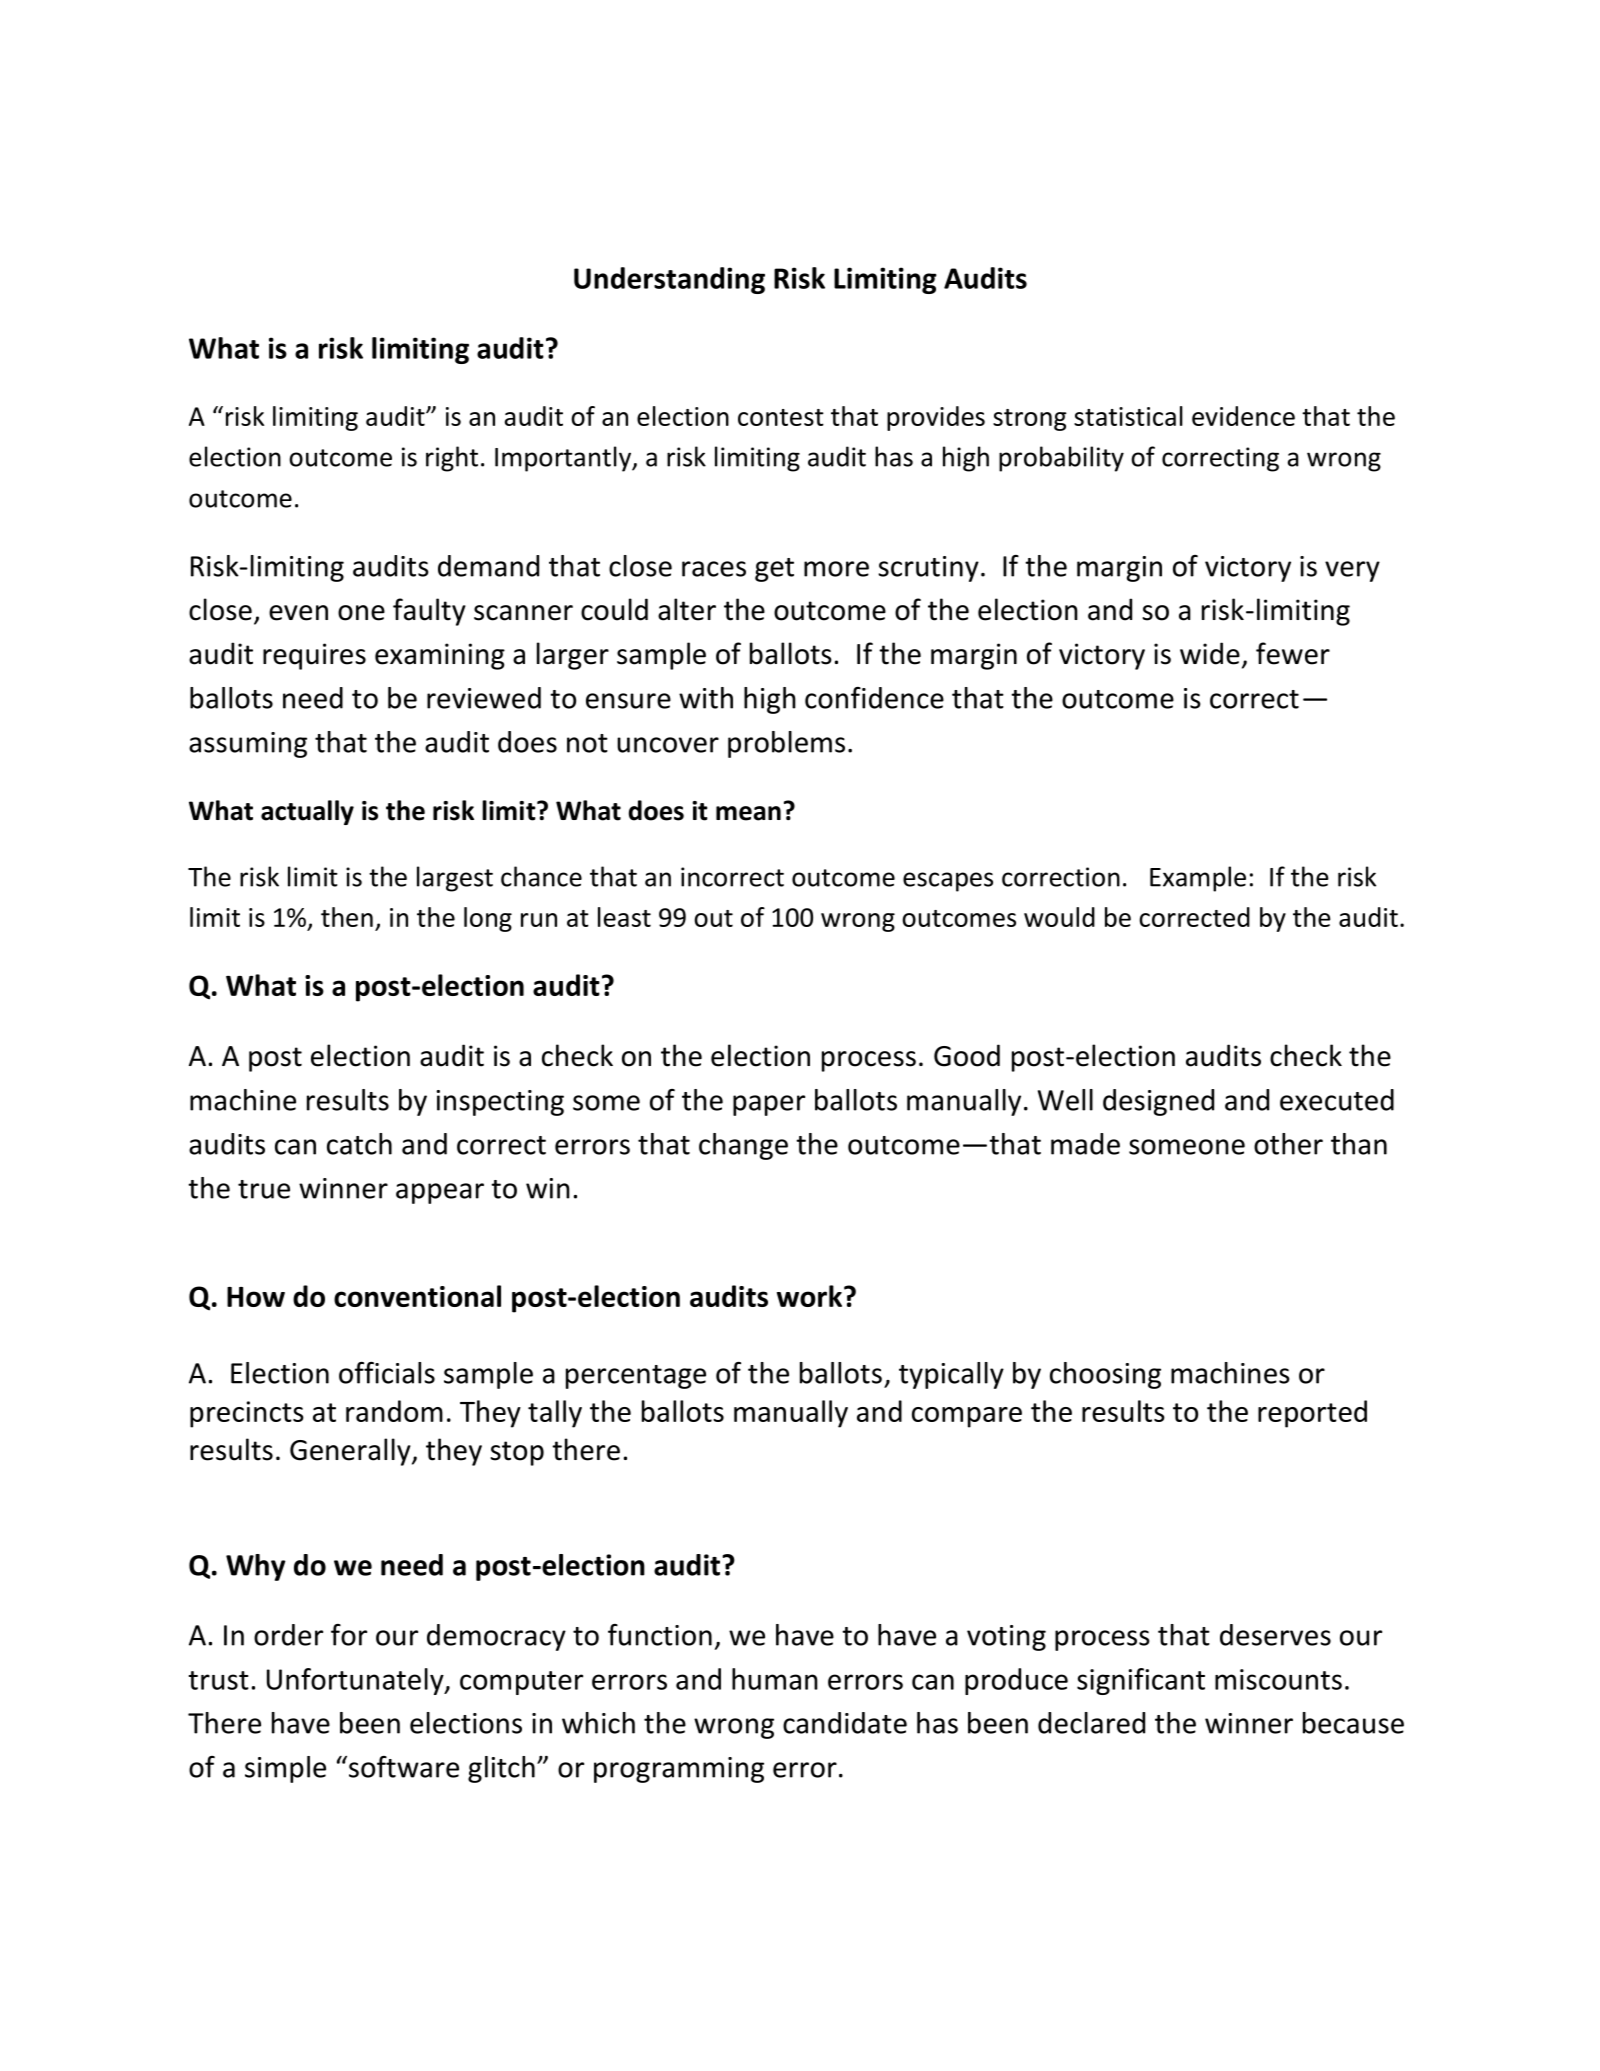 This screenshot has height=2071, width=1600. I want to click on with, so click(706, 698).
